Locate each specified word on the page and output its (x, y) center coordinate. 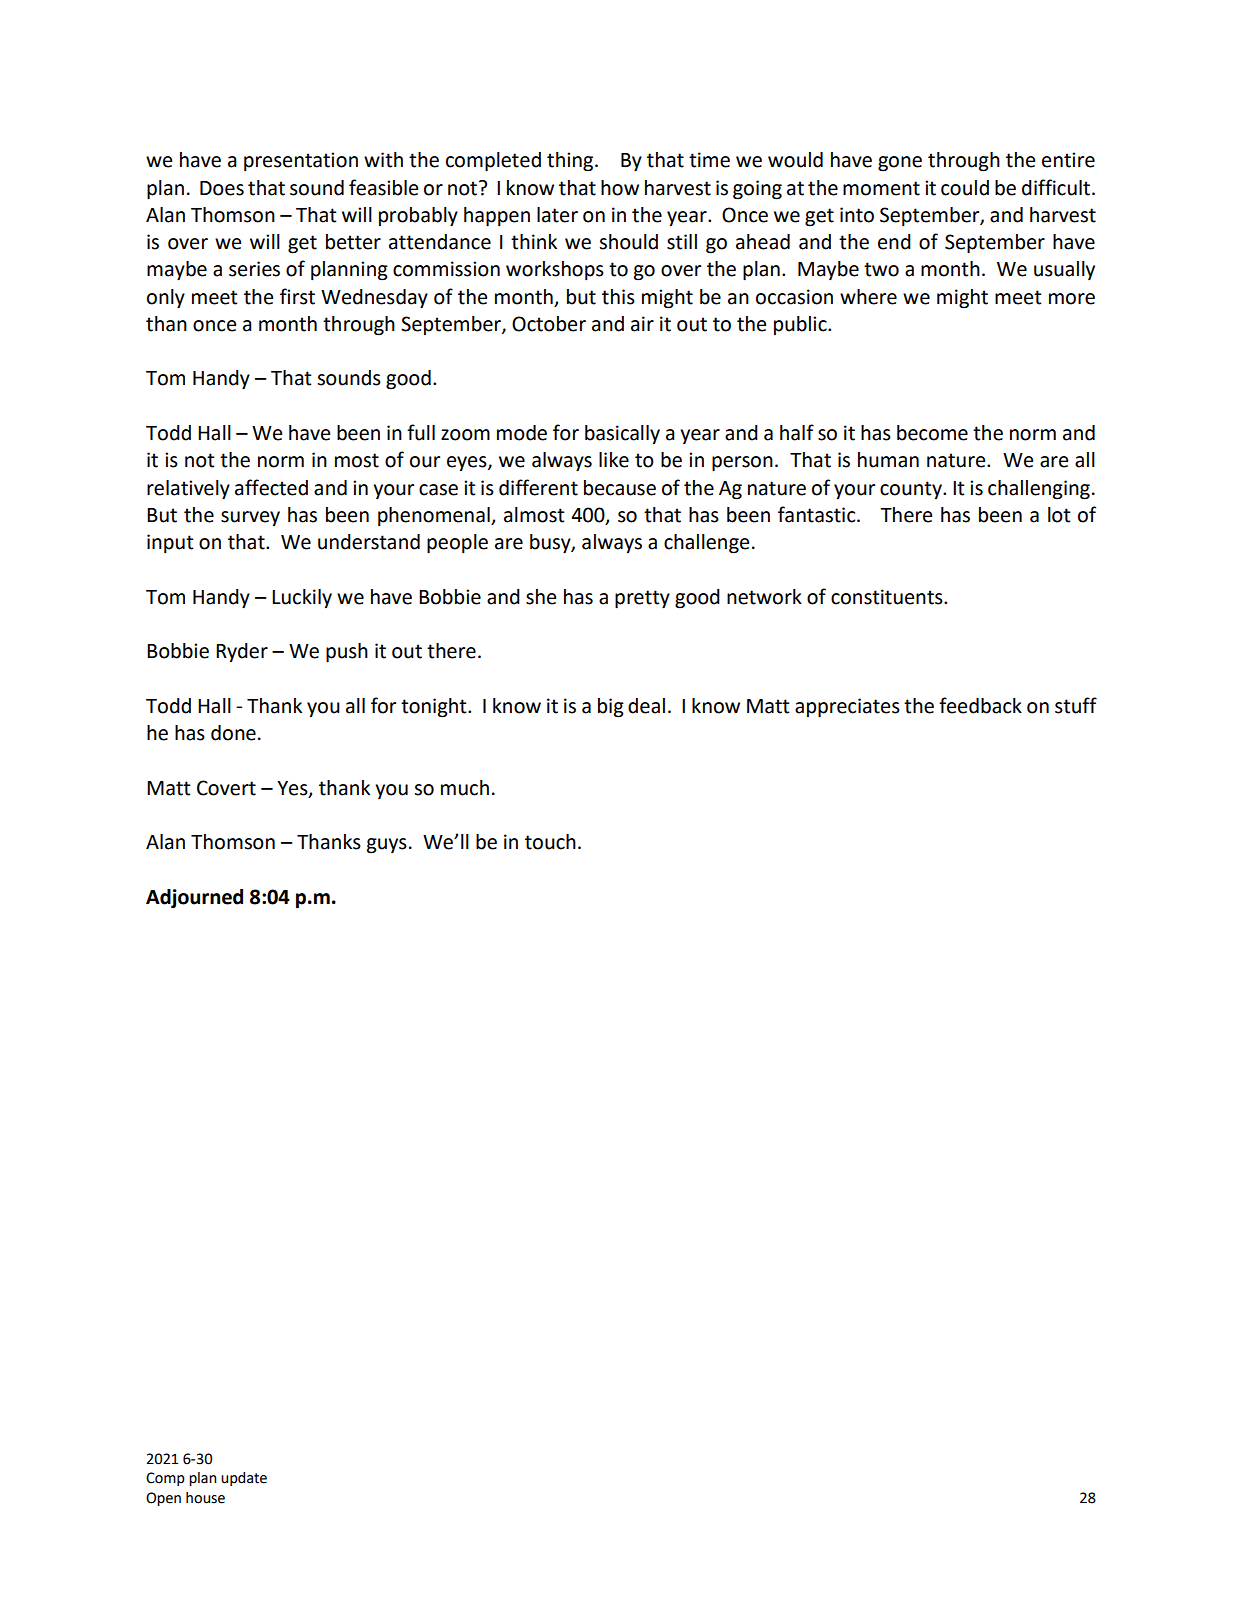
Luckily (302, 598)
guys (387, 846)
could (965, 188)
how (620, 188)
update (244, 1479)
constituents (888, 597)
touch (550, 842)
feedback (980, 705)
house (205, 1498)
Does (222, 188)
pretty (642, 599)
